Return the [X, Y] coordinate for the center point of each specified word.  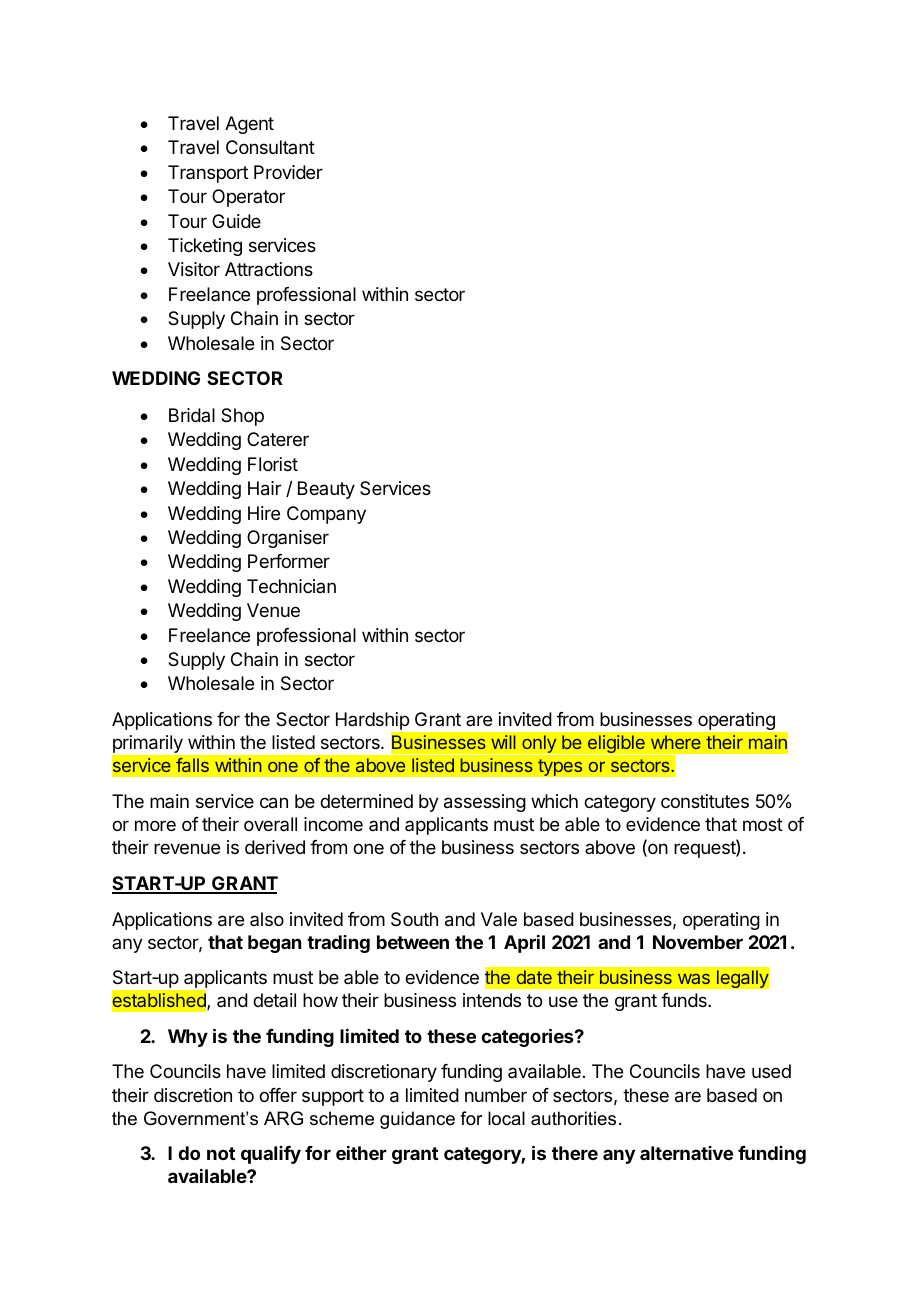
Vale [499, 919]
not [221, 1153]
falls [192, 765]
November [698, 942]
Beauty [326, 490]
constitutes [705, 801]
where [676, 742]
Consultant [270, 147]
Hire [264, 513]
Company [326, 515]
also [267, 919]
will [503, 742]
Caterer [278, 439]
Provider [288, 172]
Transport [208, 174]
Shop [242, 417]
